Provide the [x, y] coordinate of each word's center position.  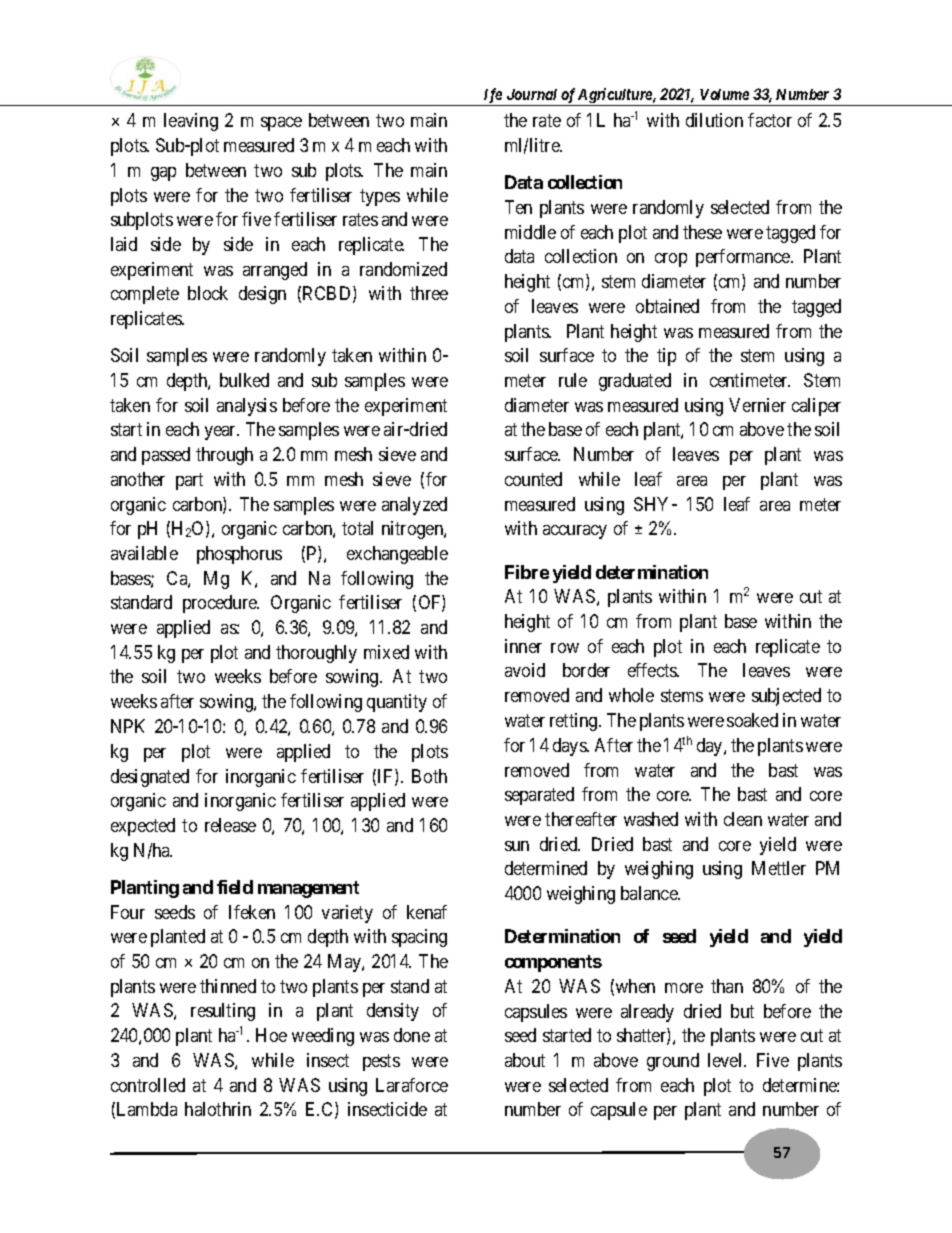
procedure [221, 604]
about [525, 1060]
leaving [191, 122]
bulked [244, 380]
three [429, 293]
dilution [714, 120]
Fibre [527, 572]
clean [743, 819]
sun [517, 846]
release [230, 825]
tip [666, 357]
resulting [223, 1012]
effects [653, 670]
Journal [532, 94]
